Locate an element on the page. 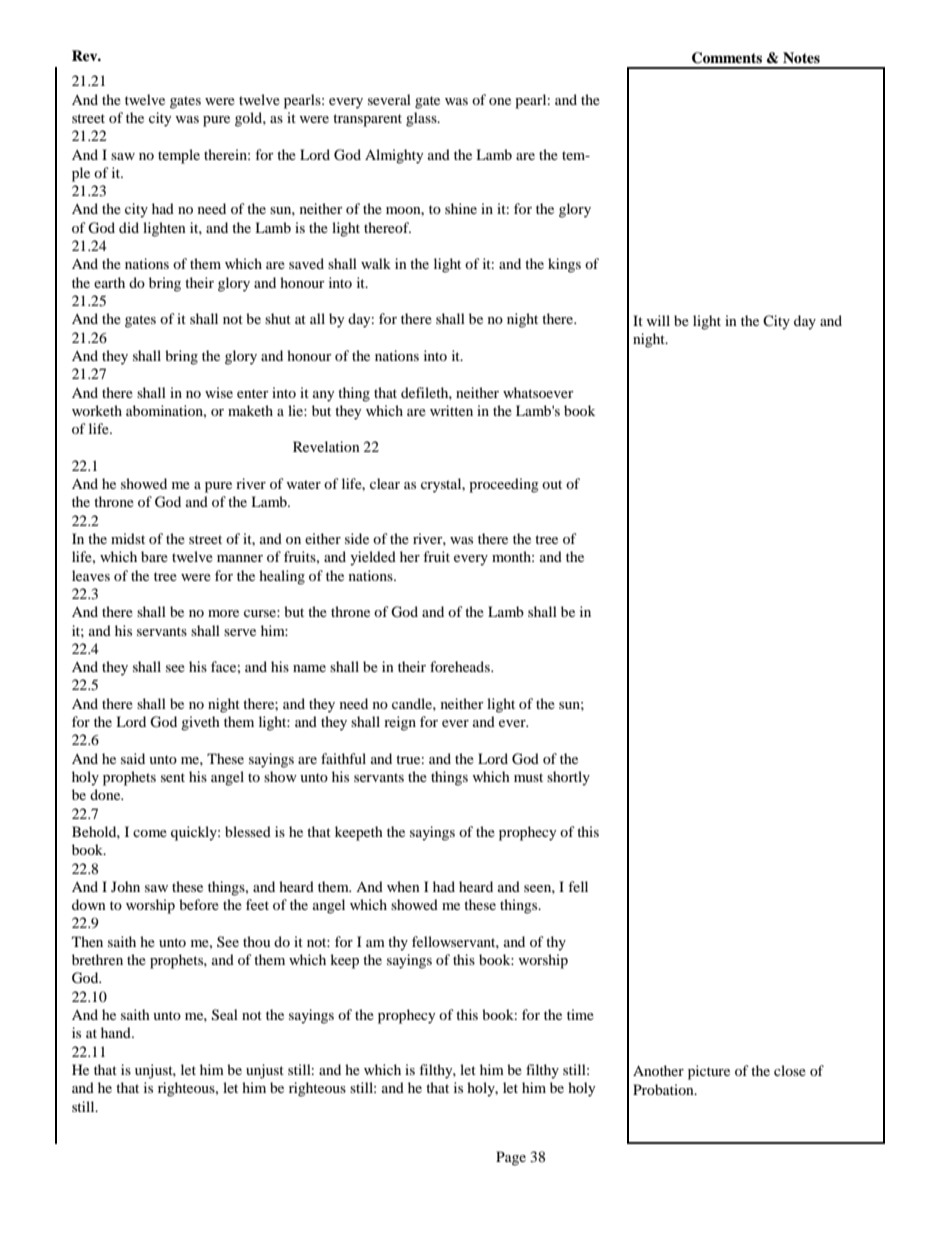  walk is located at coordinates (376, 263).
